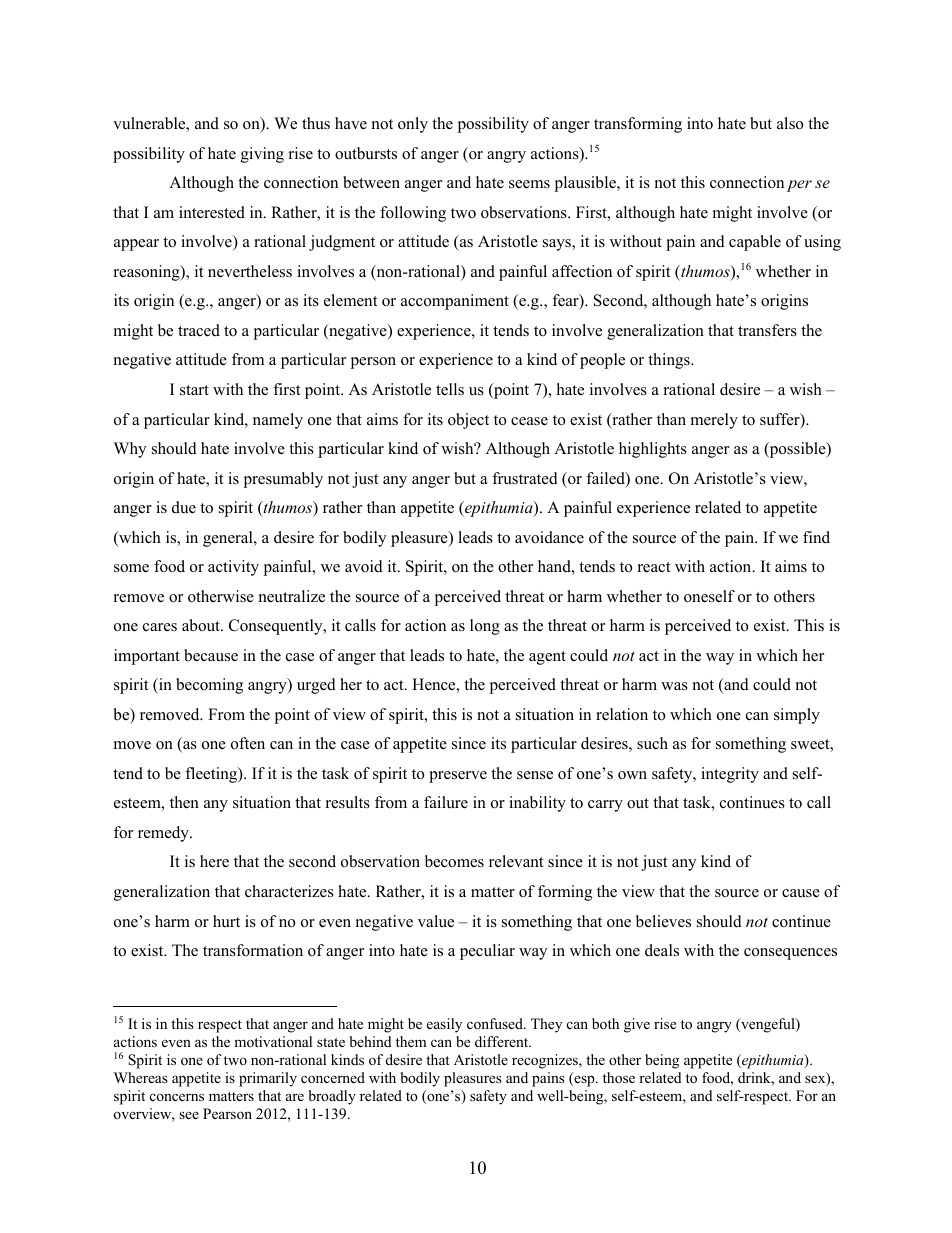 The width and height of the image is (952, 1233). What do you see at coordinates (450, 389) in the image?
I see `tells` at bounding box center [450, 389].
